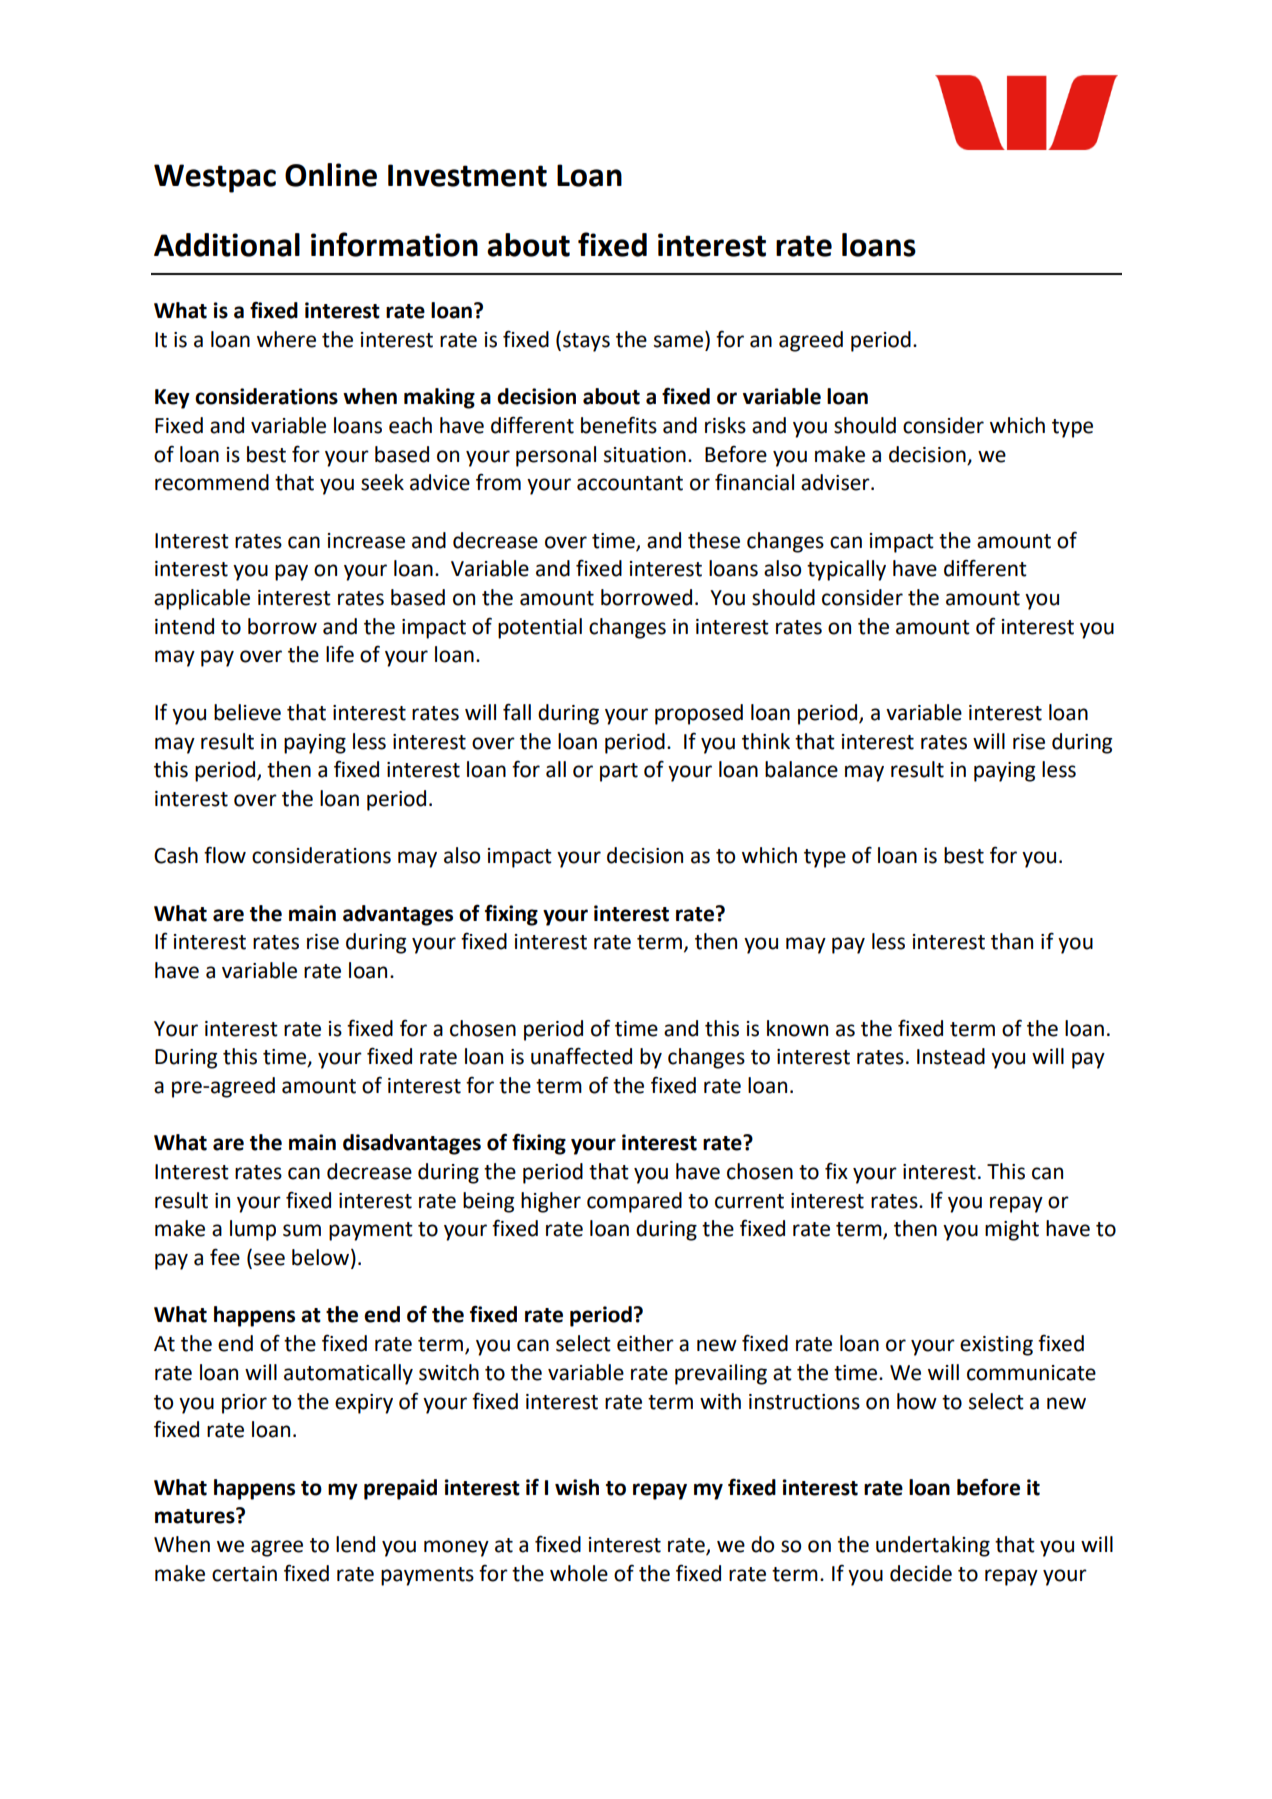  I want to click on than, so click(1012, 941).
